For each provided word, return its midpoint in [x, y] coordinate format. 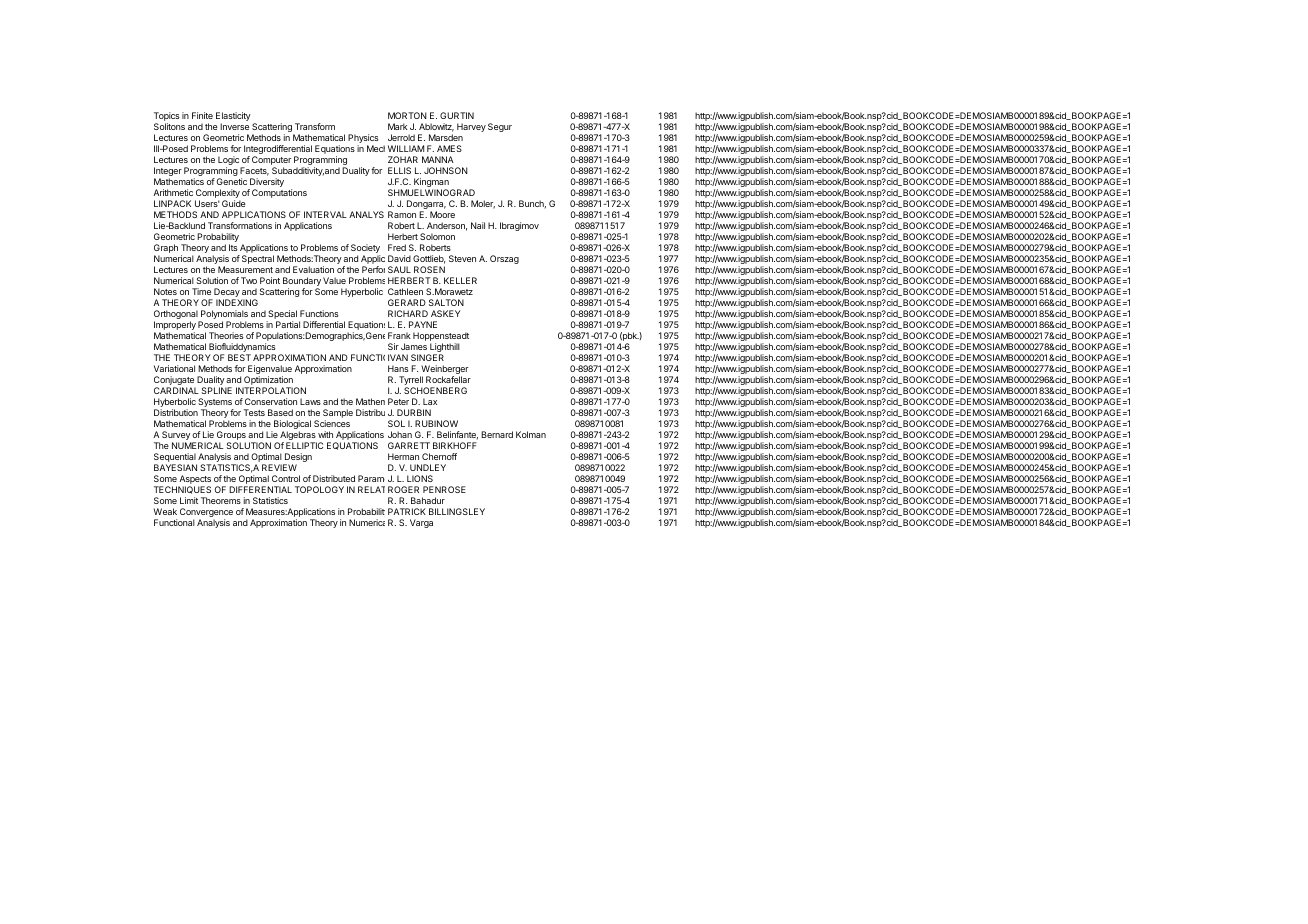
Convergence [206, 514]
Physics [363, 140]
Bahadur [428, 500]
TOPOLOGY [319, 489]
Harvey [471, 127]
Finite [202, 115]
